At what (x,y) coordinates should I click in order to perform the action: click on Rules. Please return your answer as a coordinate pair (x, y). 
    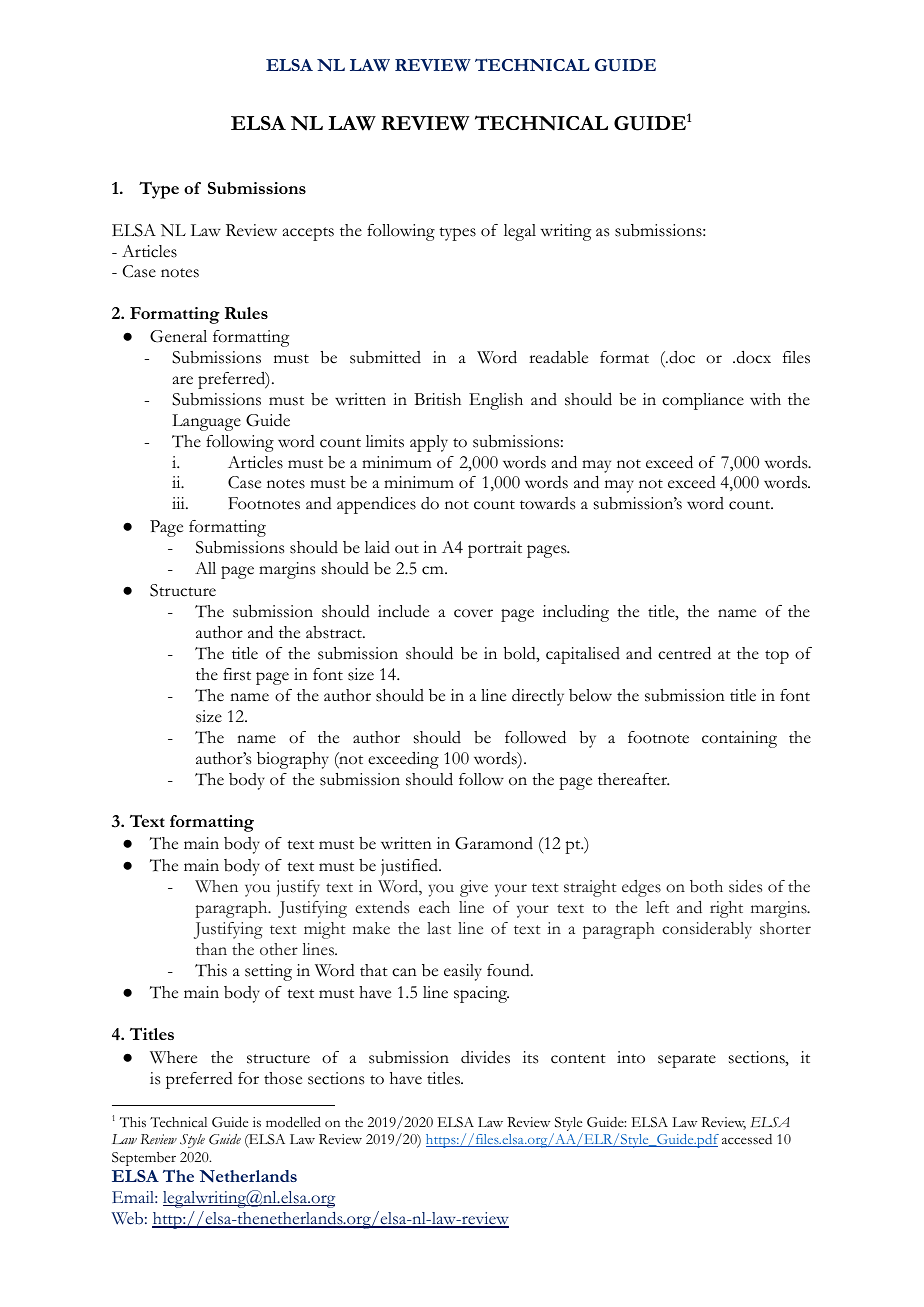
    Looking at the image, I should click on (246, 313).
